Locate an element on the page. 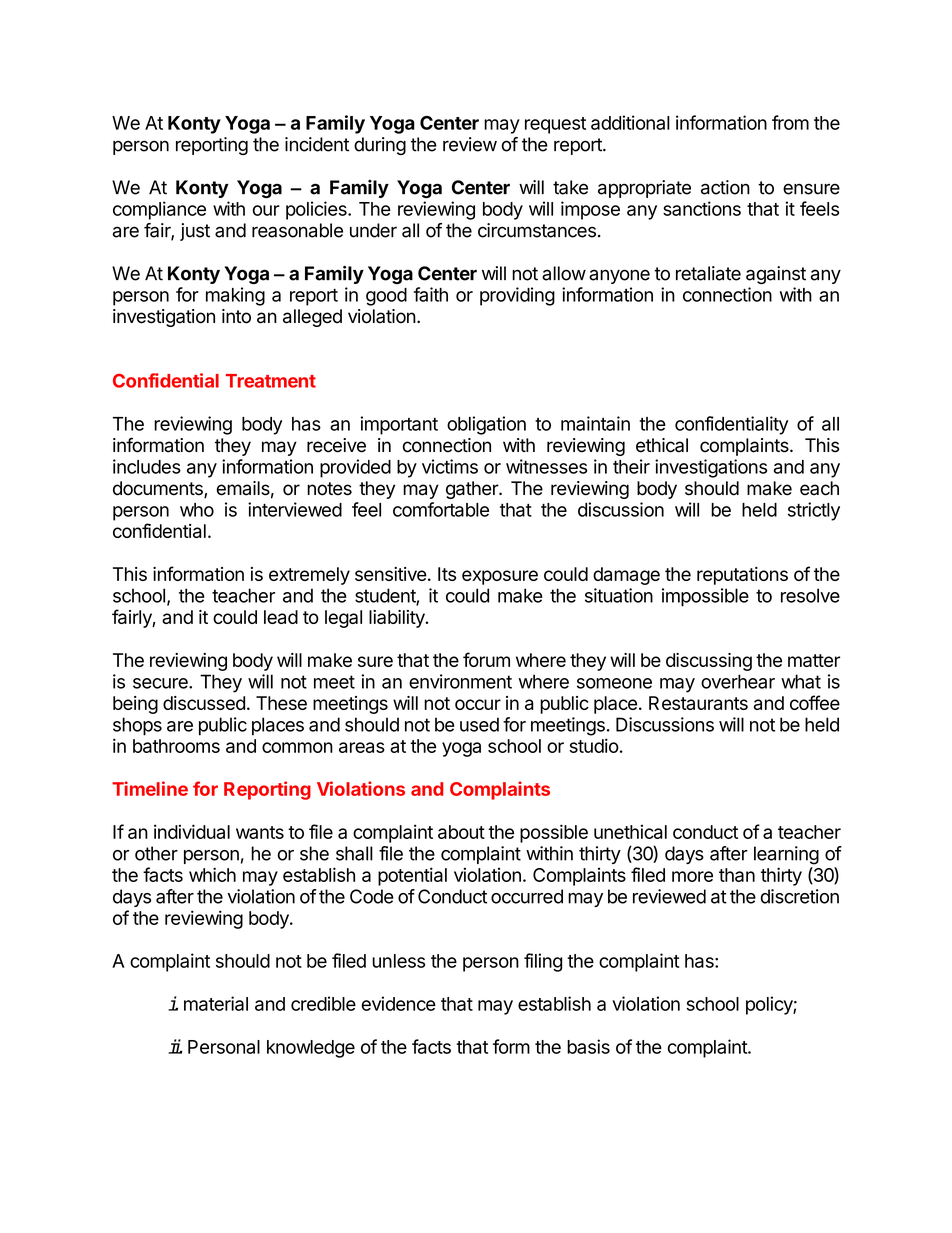 Image resolution: width=952 pixels, height=1233 pixels. includes is located at coordinates (147, 466).
